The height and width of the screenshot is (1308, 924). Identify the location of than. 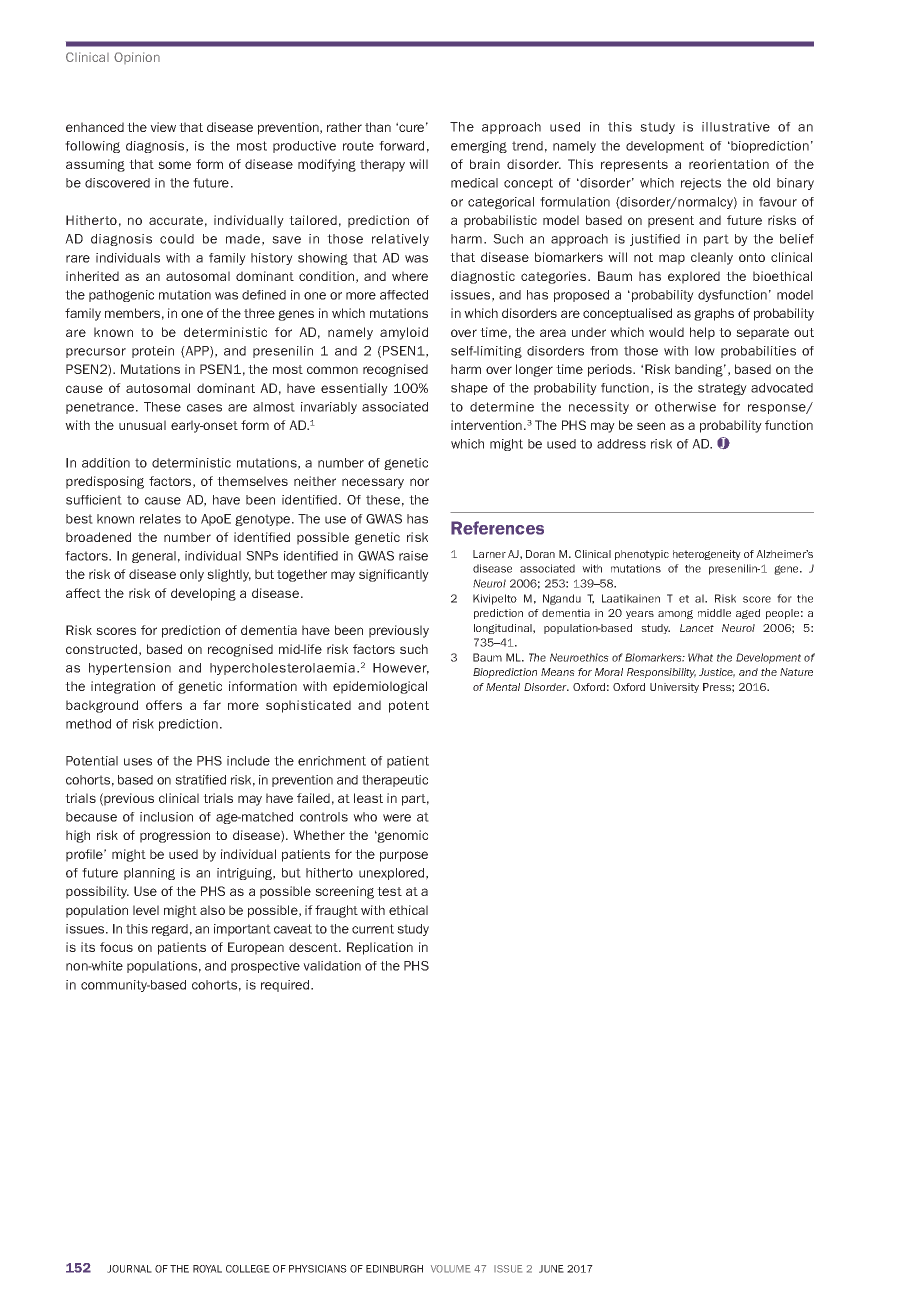
(378, 127).
